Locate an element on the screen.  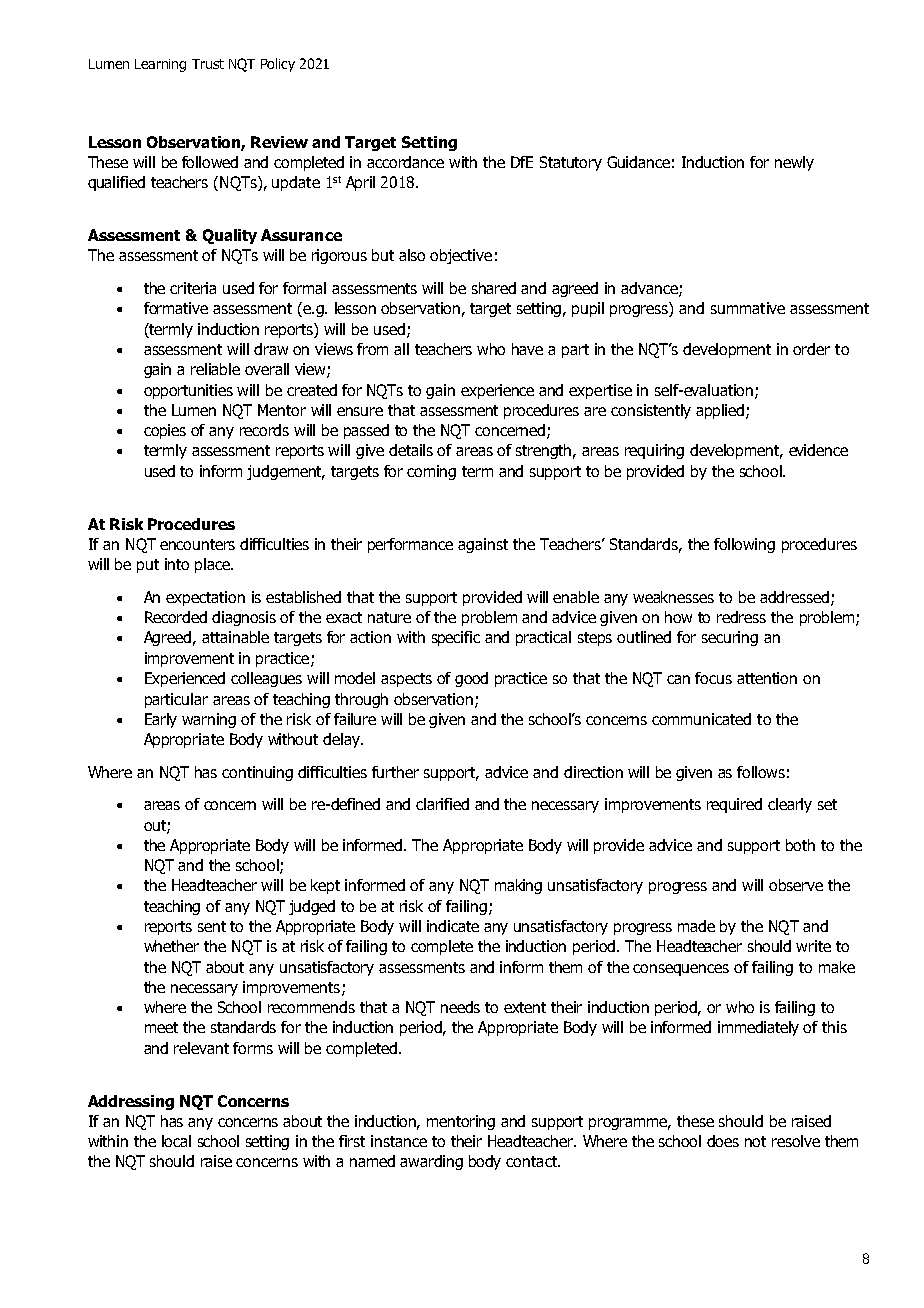
coming is located at coordinates (431, 472).
